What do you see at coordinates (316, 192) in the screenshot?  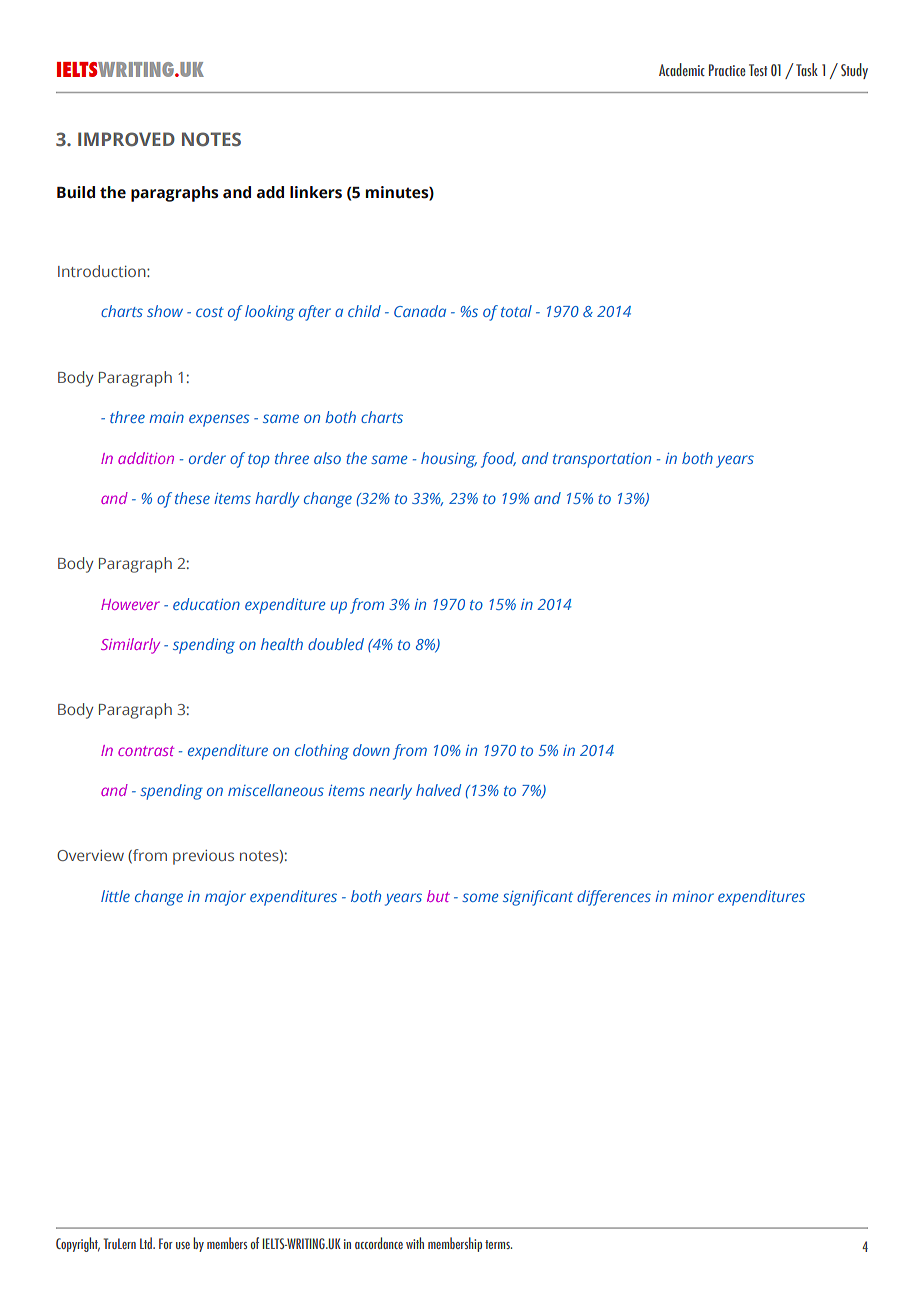 I see `linkers` at bounding box center [316, 192].
